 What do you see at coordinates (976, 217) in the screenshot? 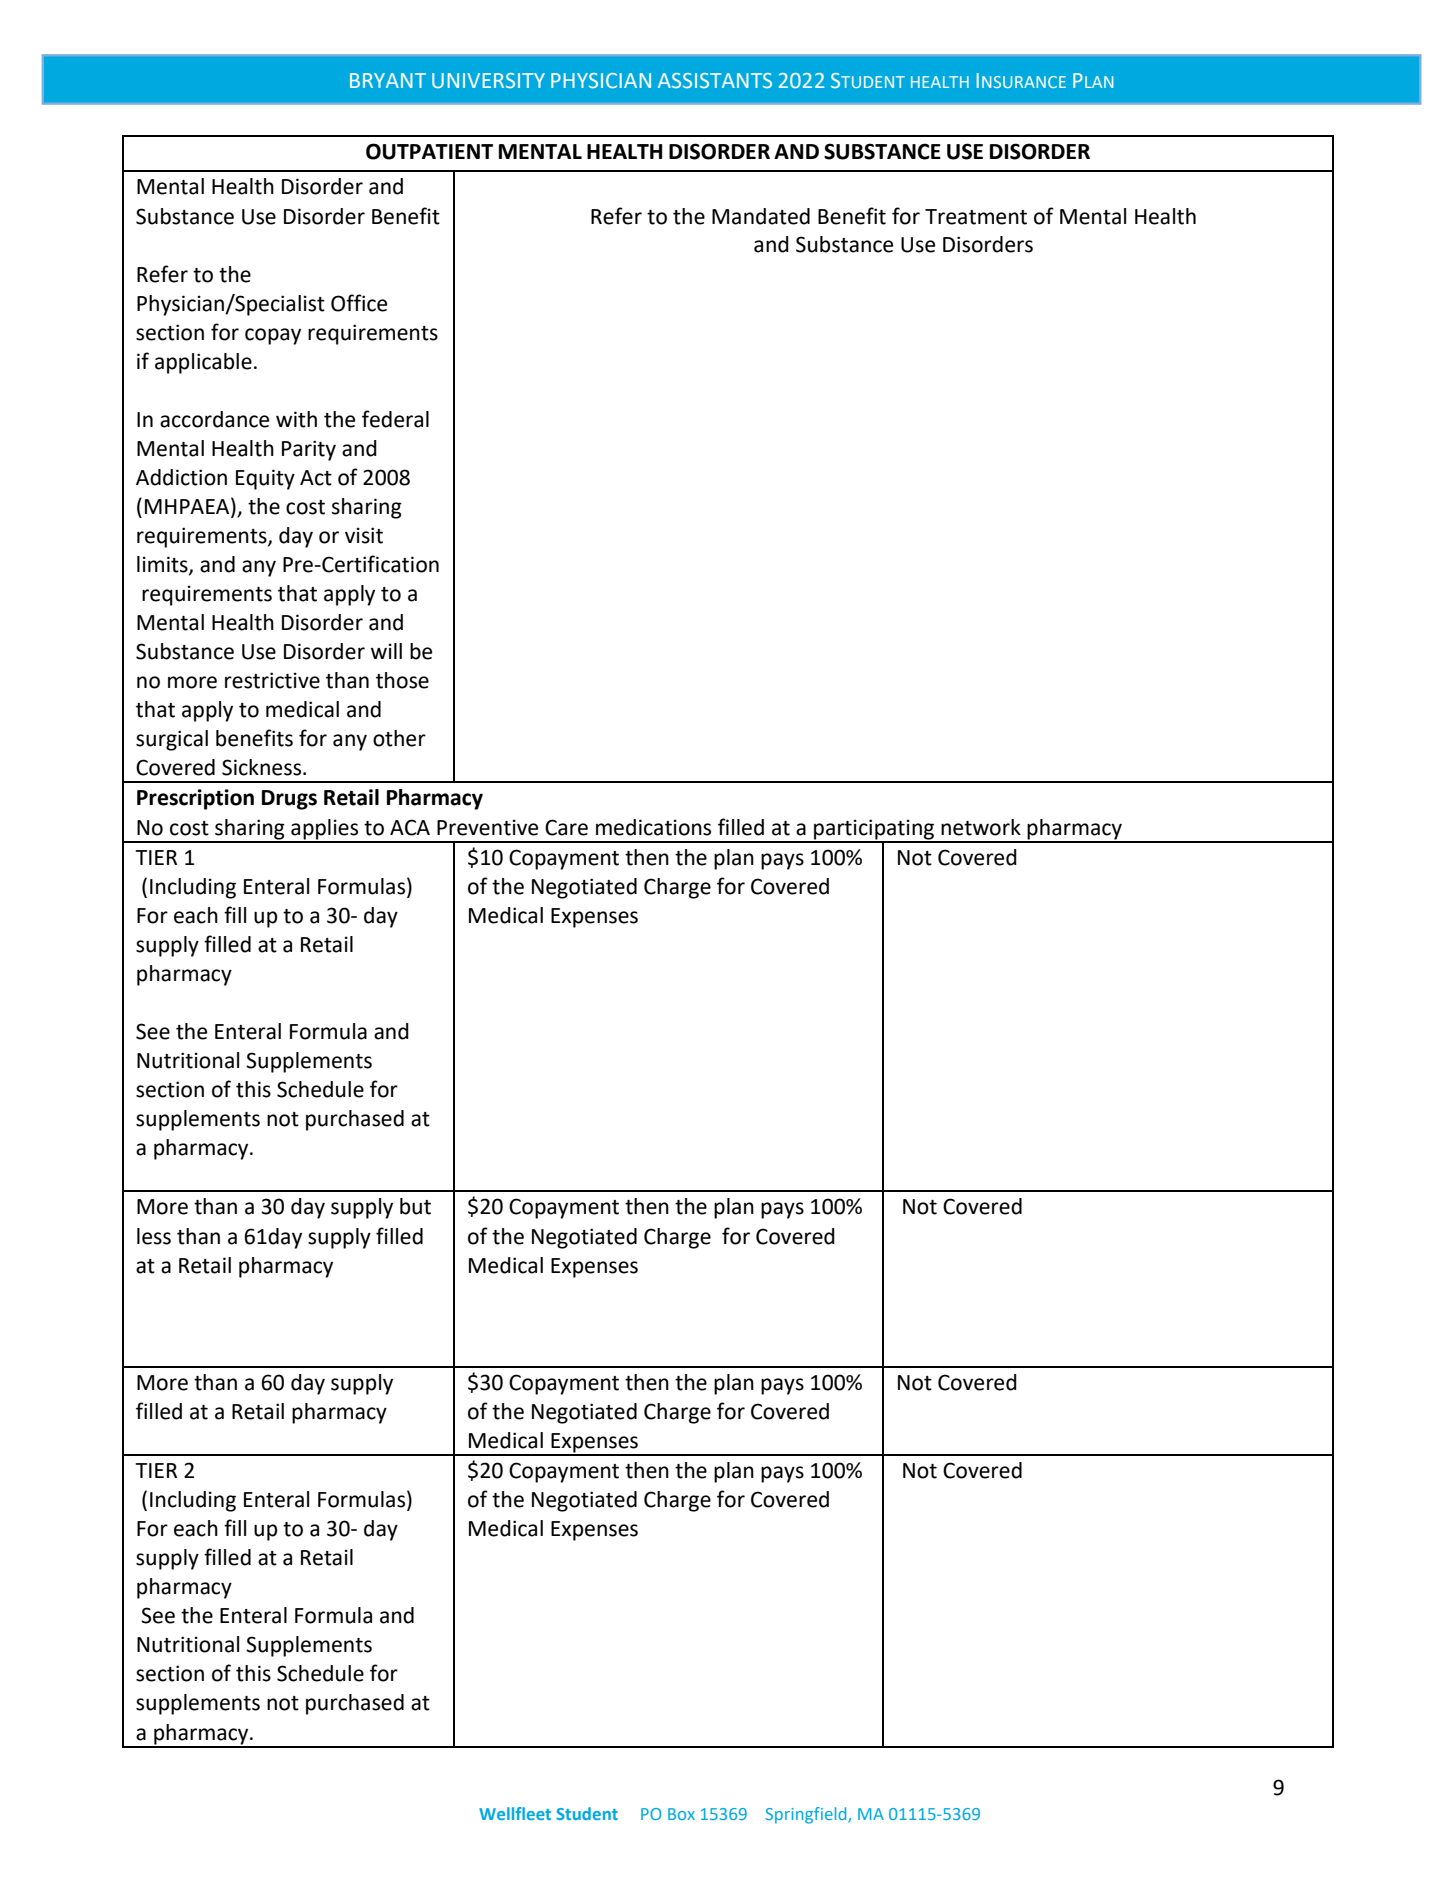
I see `Treatment` at bounding box center [976, 217].
